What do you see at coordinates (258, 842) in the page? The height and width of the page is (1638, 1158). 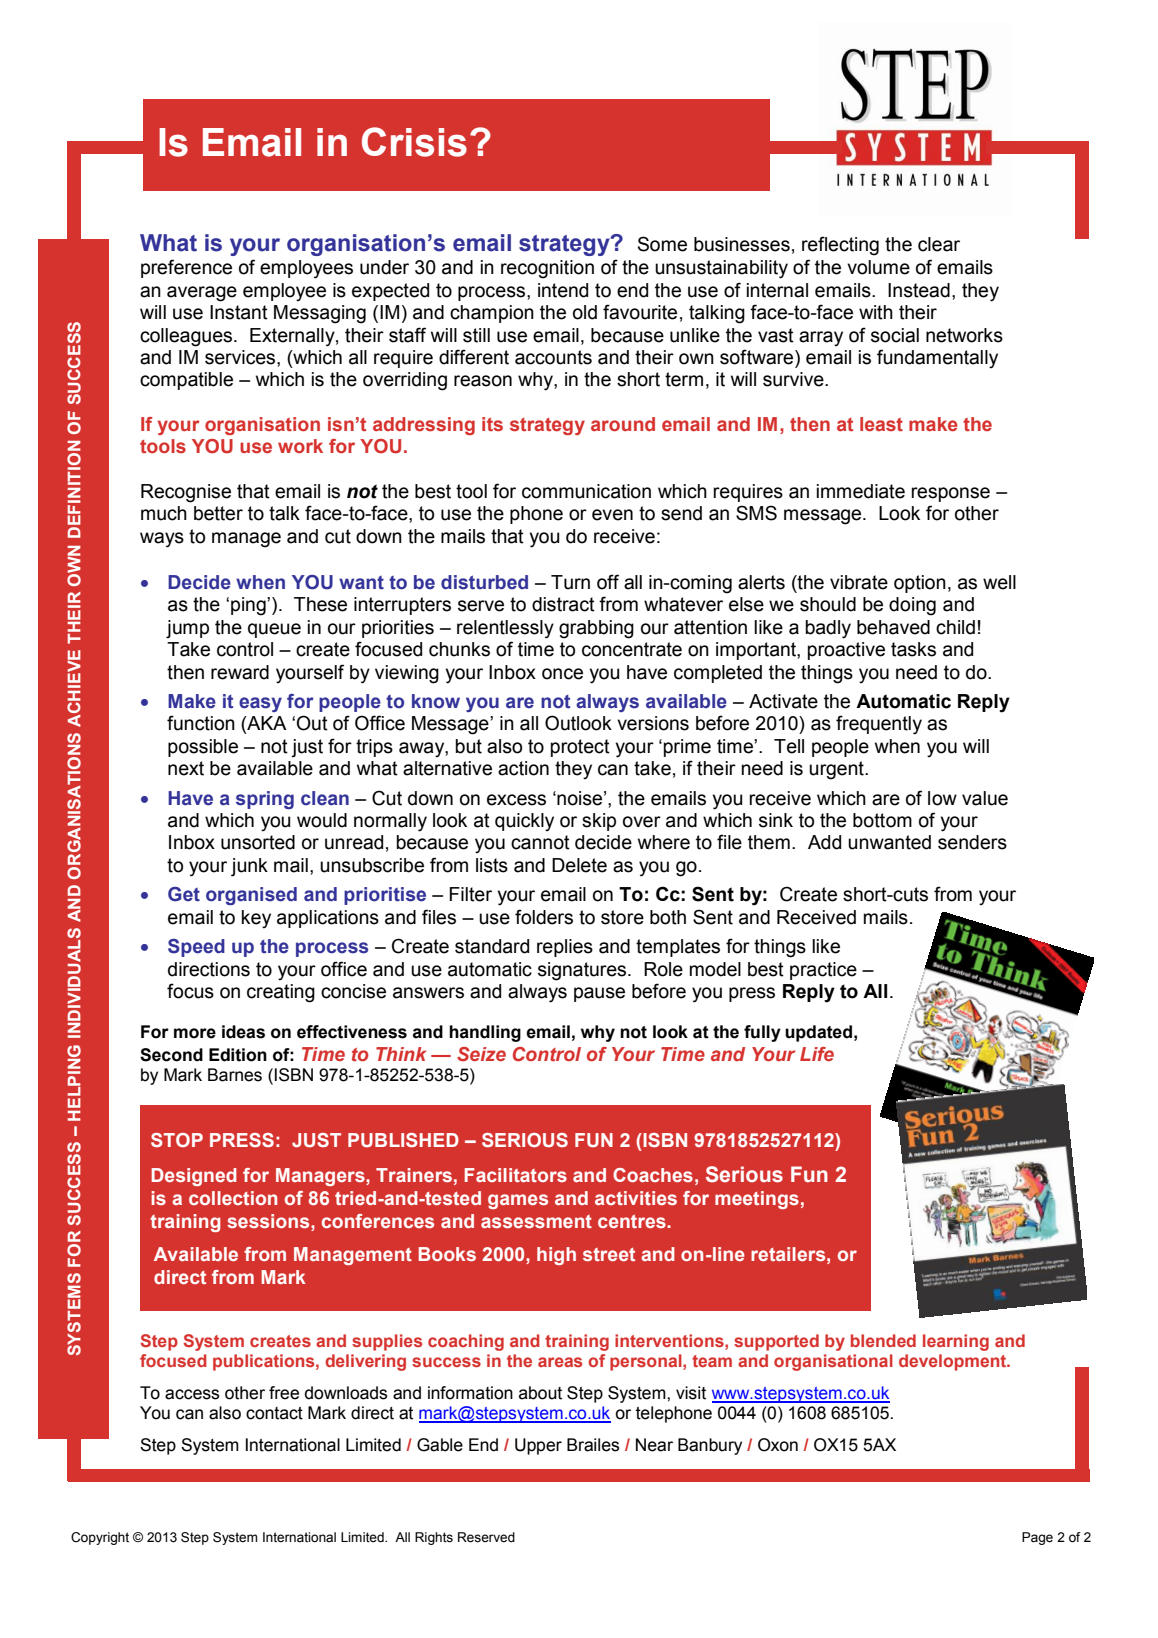 I see `unsorted` at bounding box center [258, 842].
